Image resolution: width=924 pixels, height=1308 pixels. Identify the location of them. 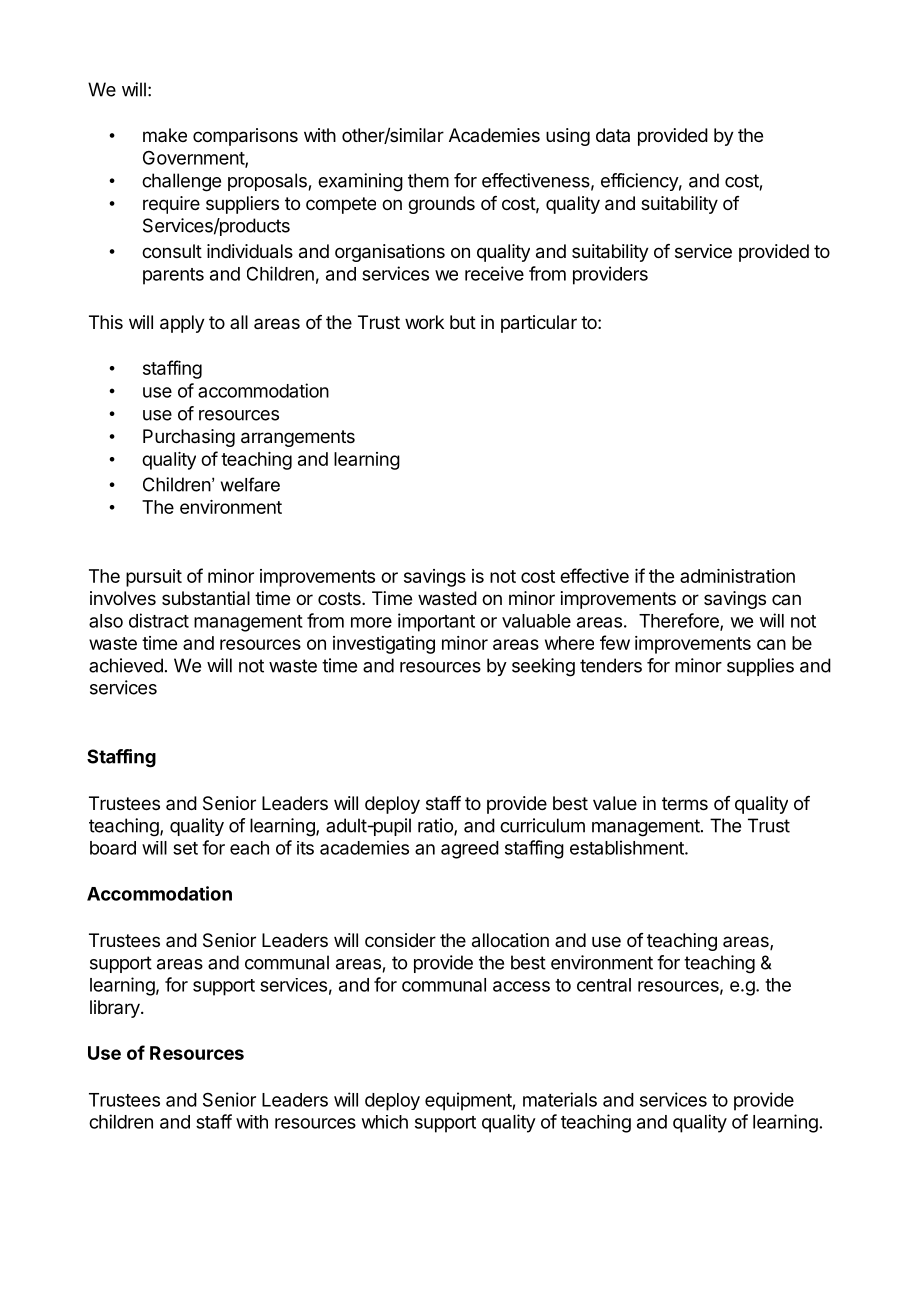
(428, 180).
